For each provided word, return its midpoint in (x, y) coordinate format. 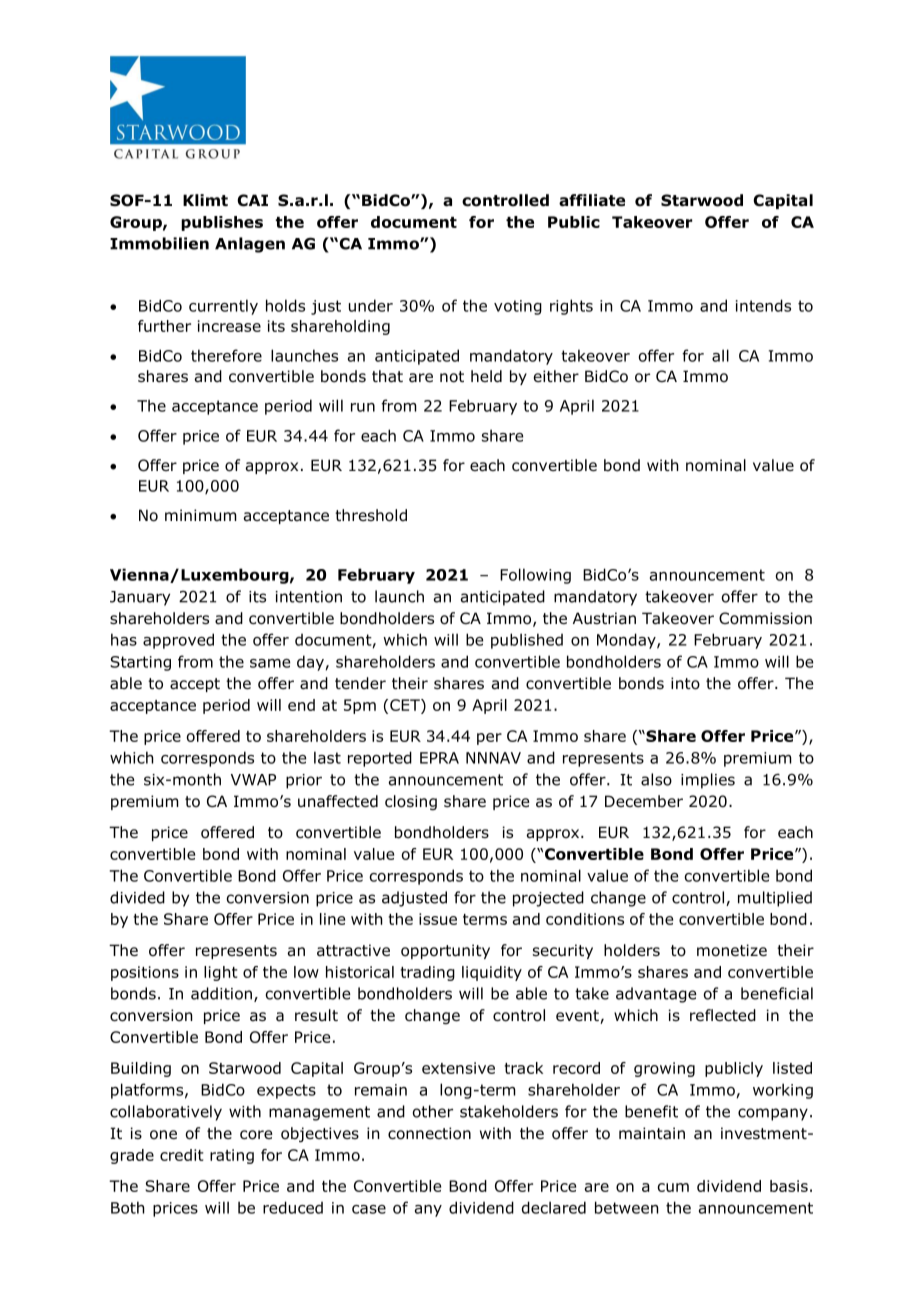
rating (232, 1156)
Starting (140, 663)
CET (406, 706)
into (685, 683)
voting (518, 307)
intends (763, 305)
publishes (222, 223)
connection (429, 1133)
